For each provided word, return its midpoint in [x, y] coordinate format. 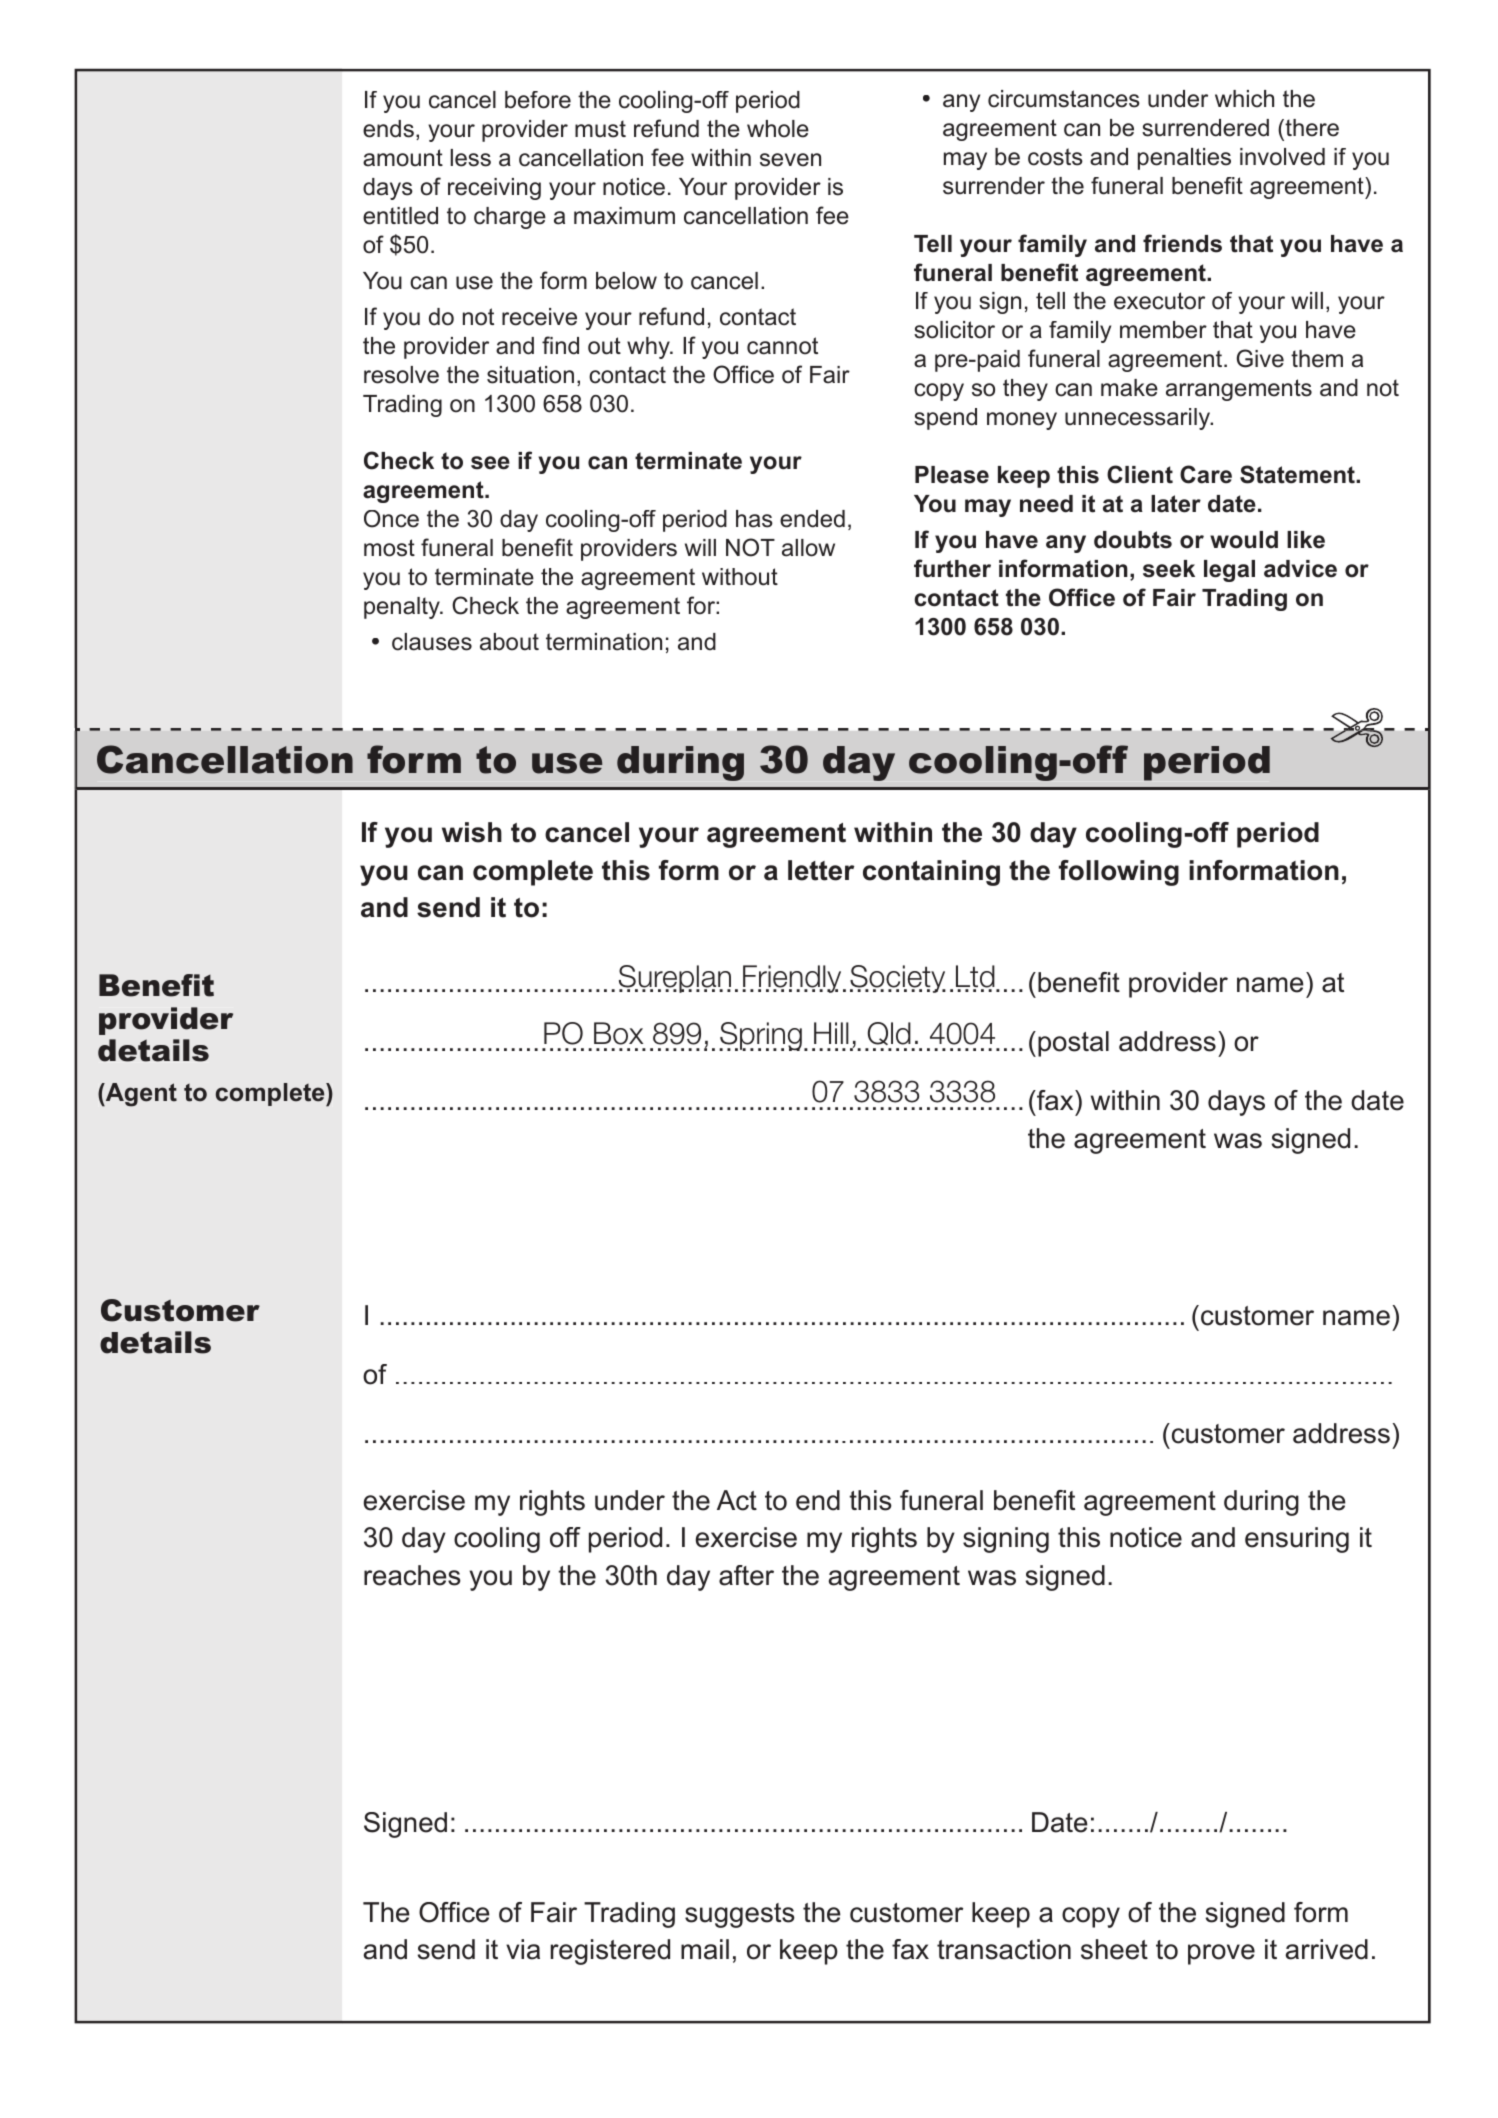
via [523, 1949]
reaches [412, 1575]
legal [1229, 571]
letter [821, 870]
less [470, 158]
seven [790, 160]
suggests [740, 1915]
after [746, 1575]
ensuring [1297, 1540]
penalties [1184, 159]
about [509, 642]
